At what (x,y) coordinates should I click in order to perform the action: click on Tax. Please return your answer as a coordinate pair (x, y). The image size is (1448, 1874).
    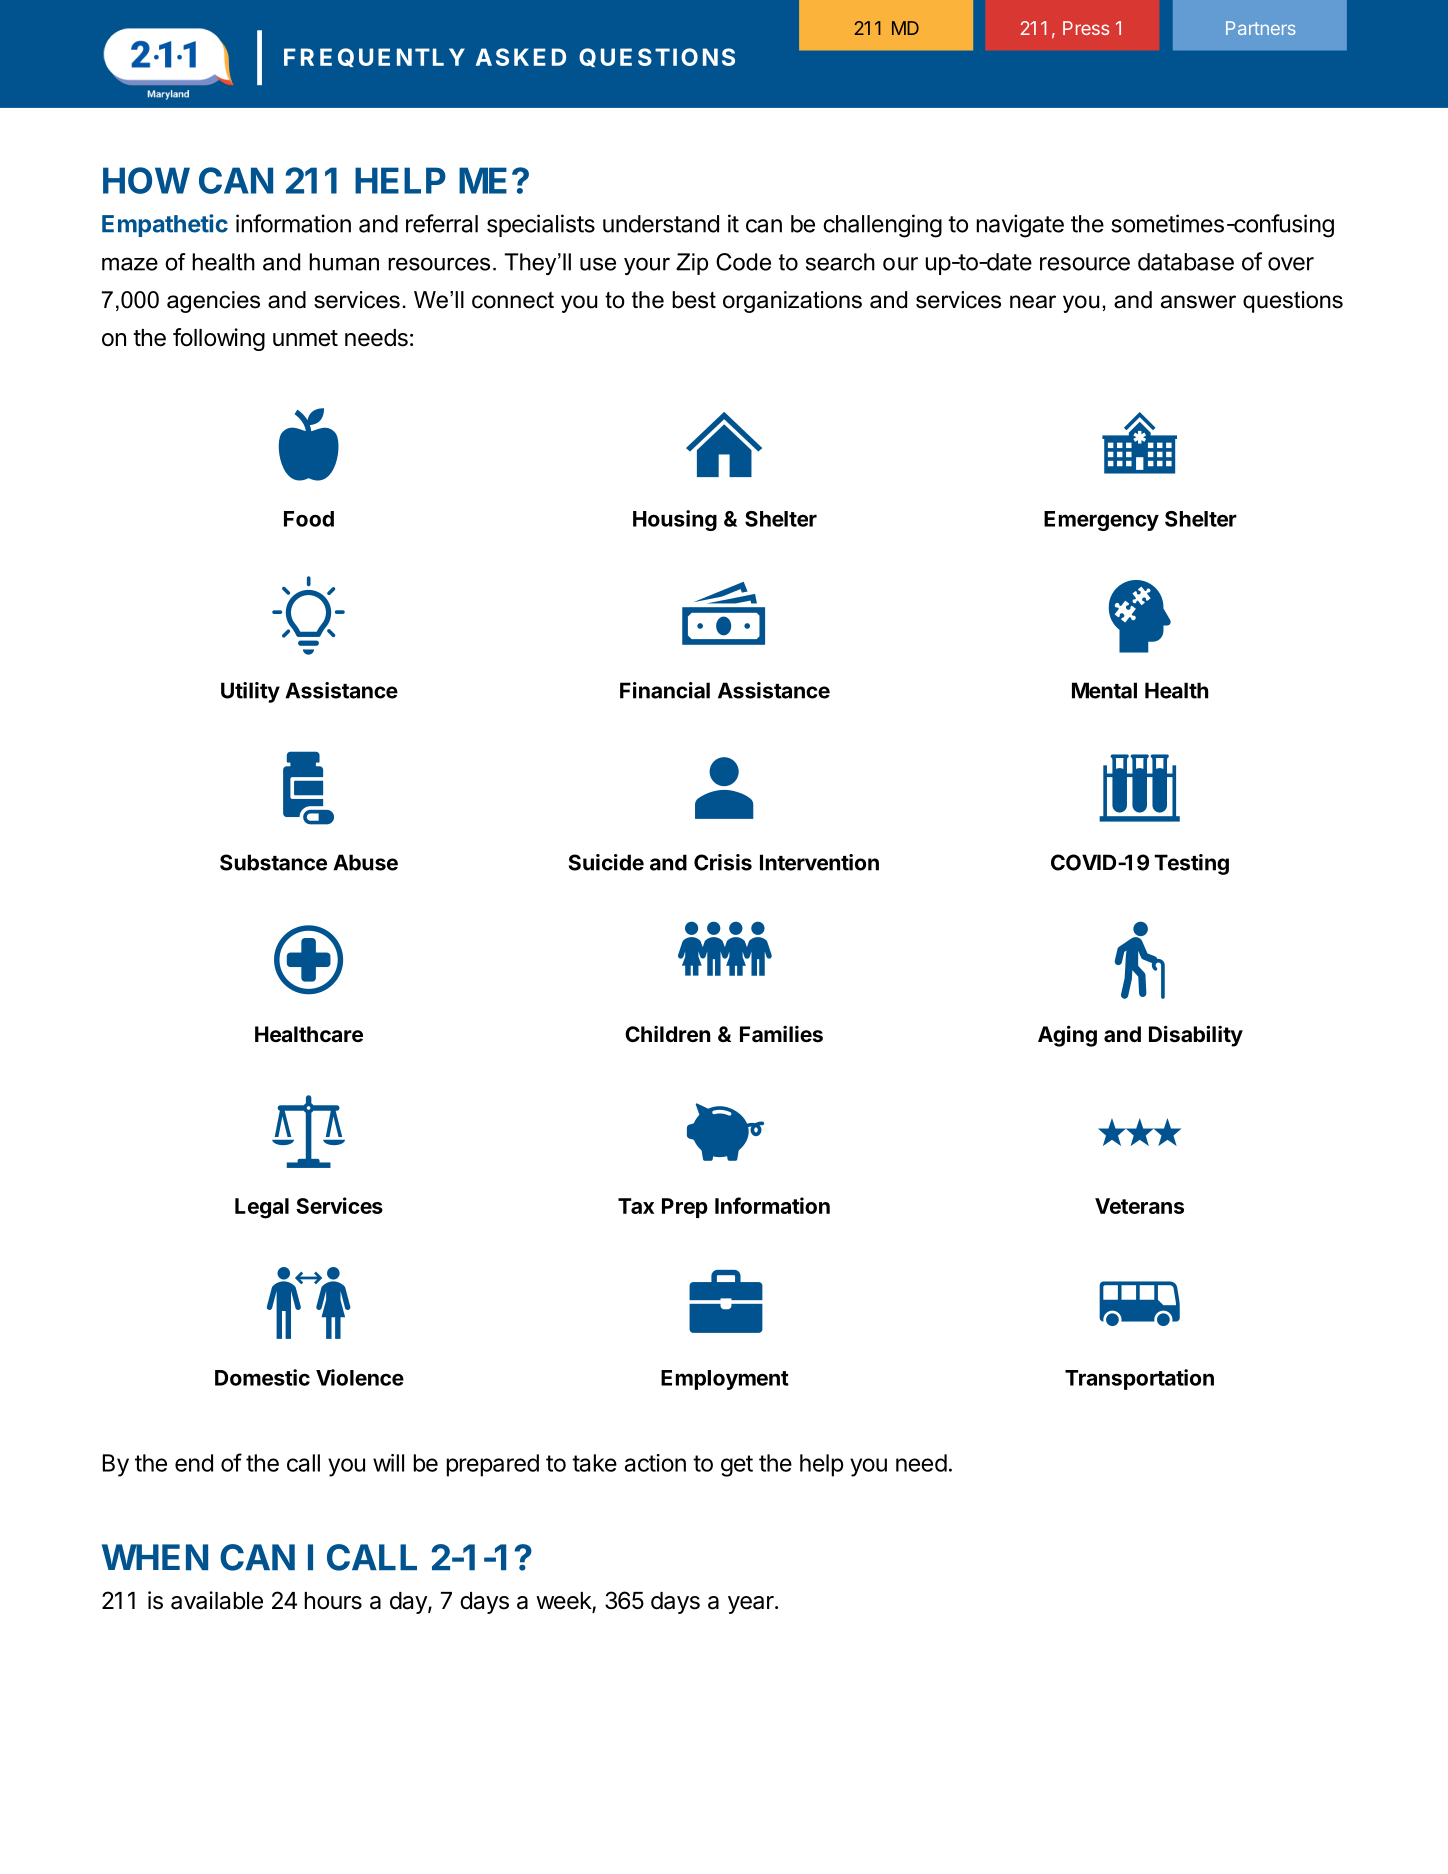
    Looking at the image, I should click on (636, 1206).
